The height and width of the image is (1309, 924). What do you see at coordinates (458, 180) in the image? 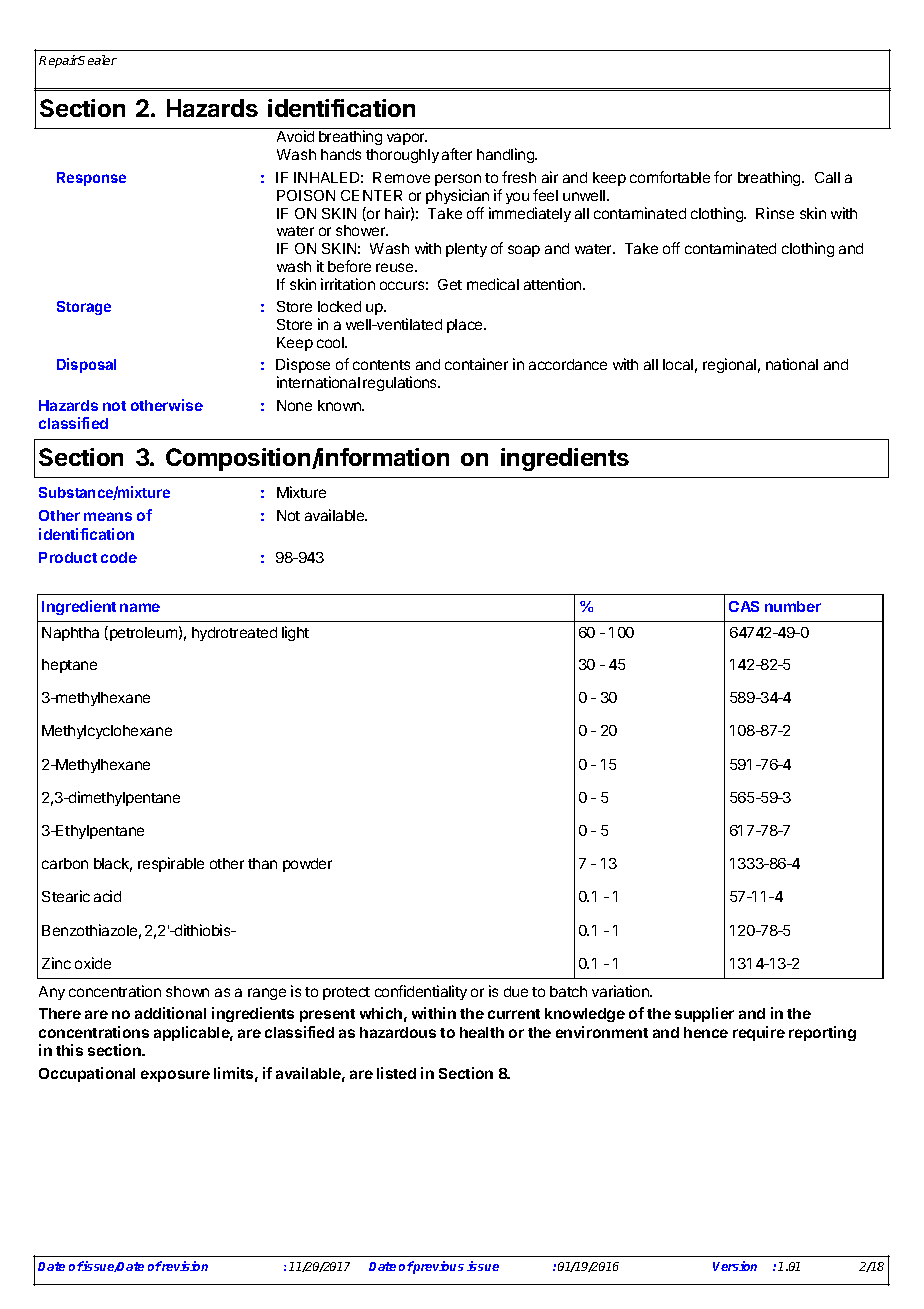
I see `person` at bounding box center [458, 180].
